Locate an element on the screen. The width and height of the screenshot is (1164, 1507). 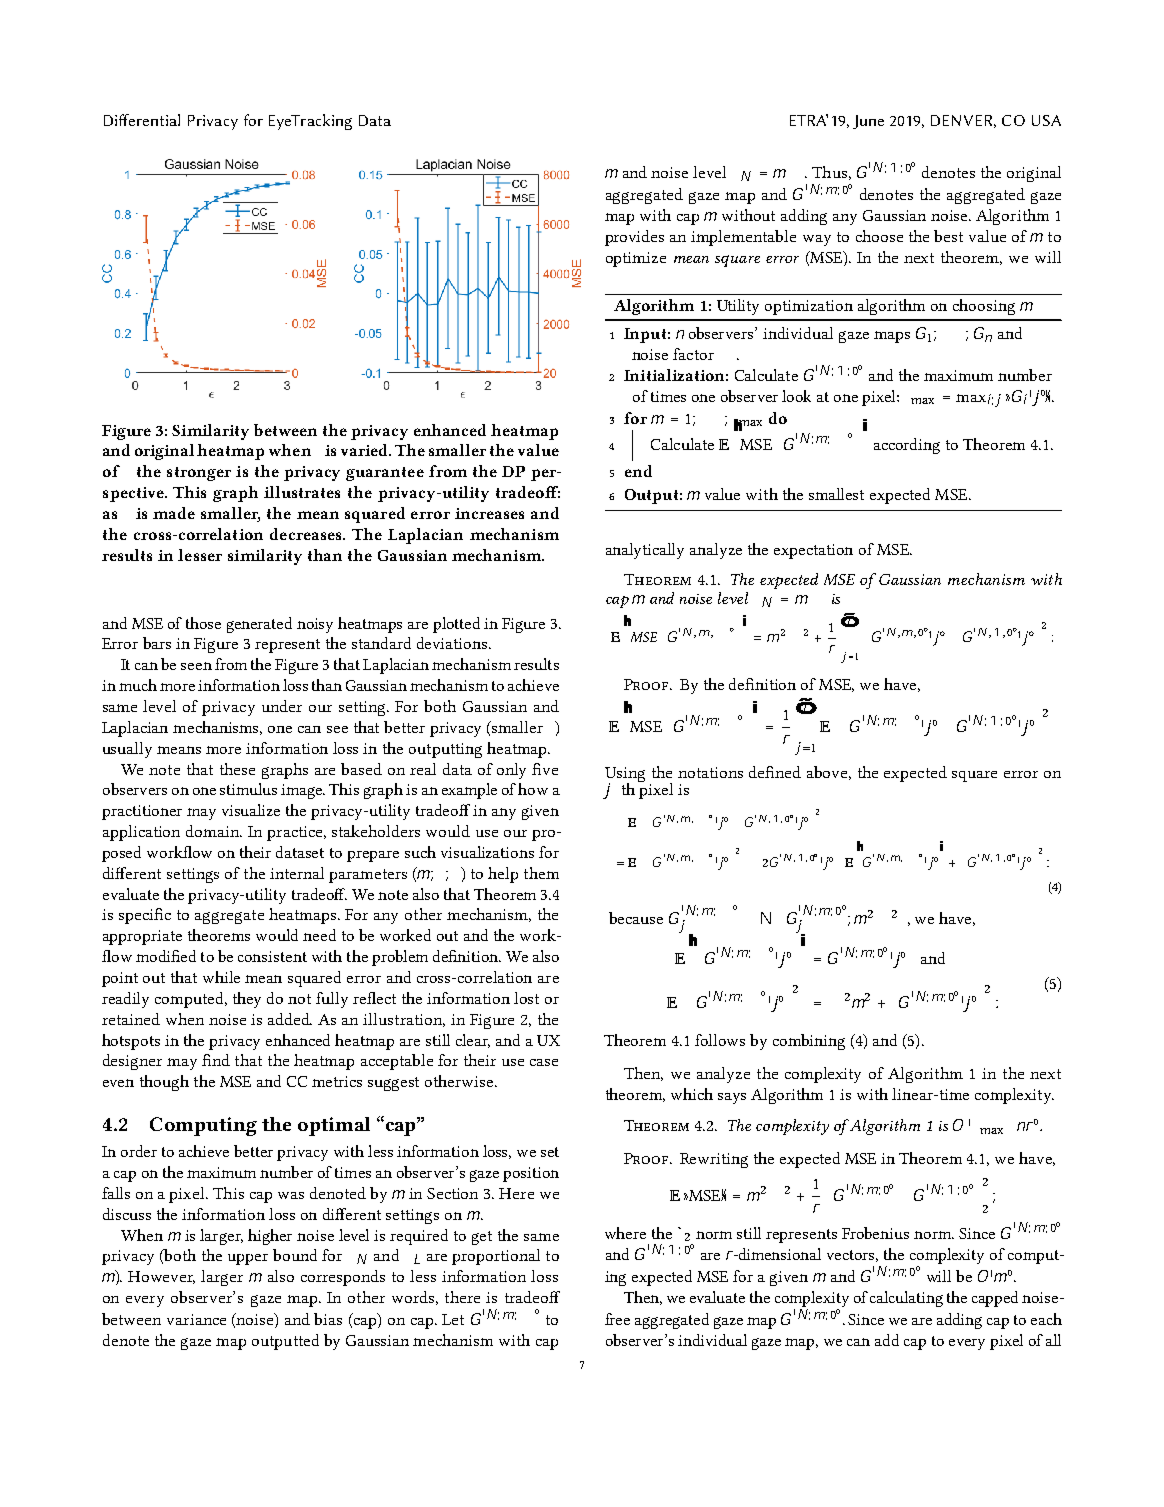
because is located at coordinates (636, 918).
